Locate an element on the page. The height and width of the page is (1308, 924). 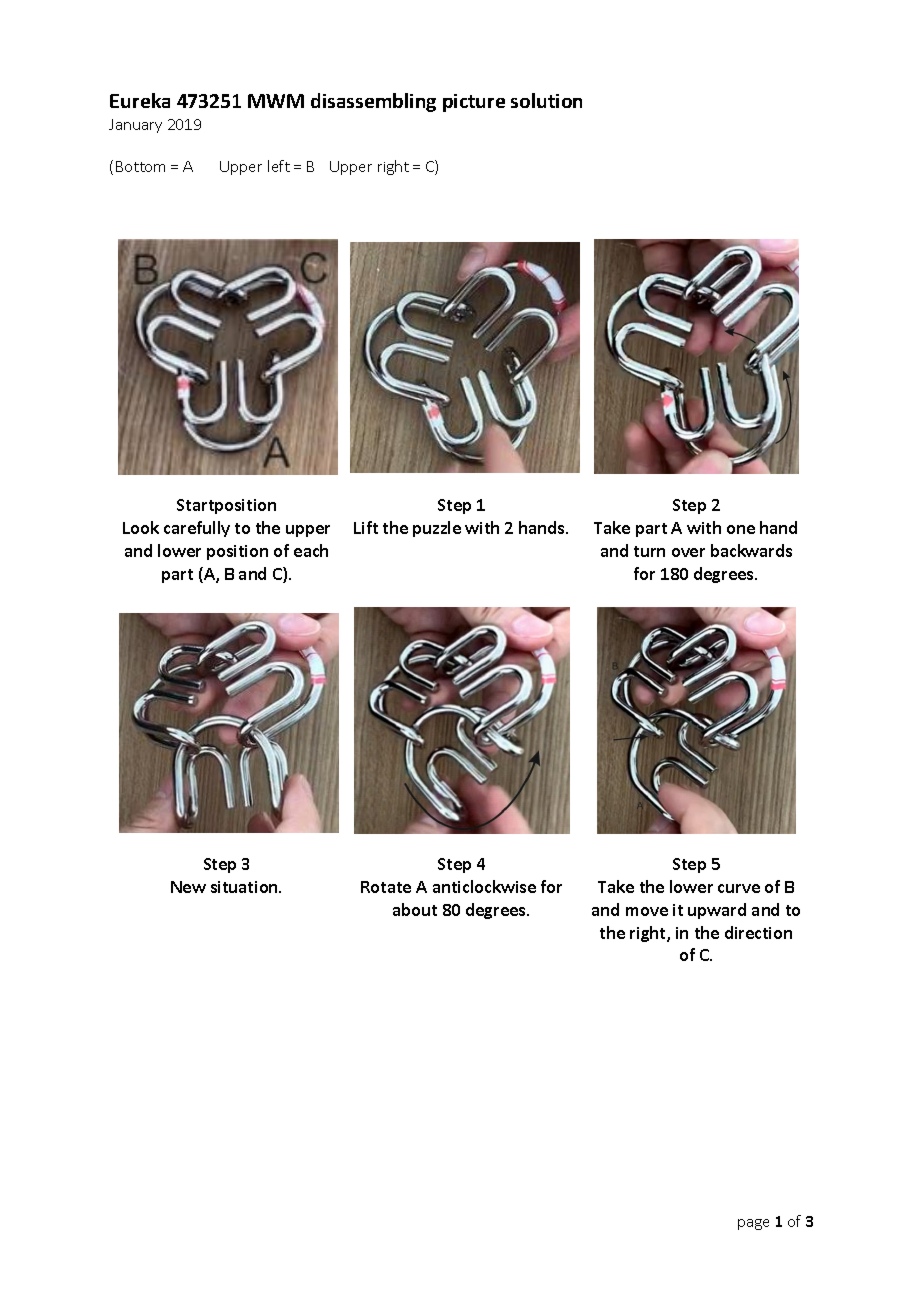
Lift is located at coordinates (366, 527).
